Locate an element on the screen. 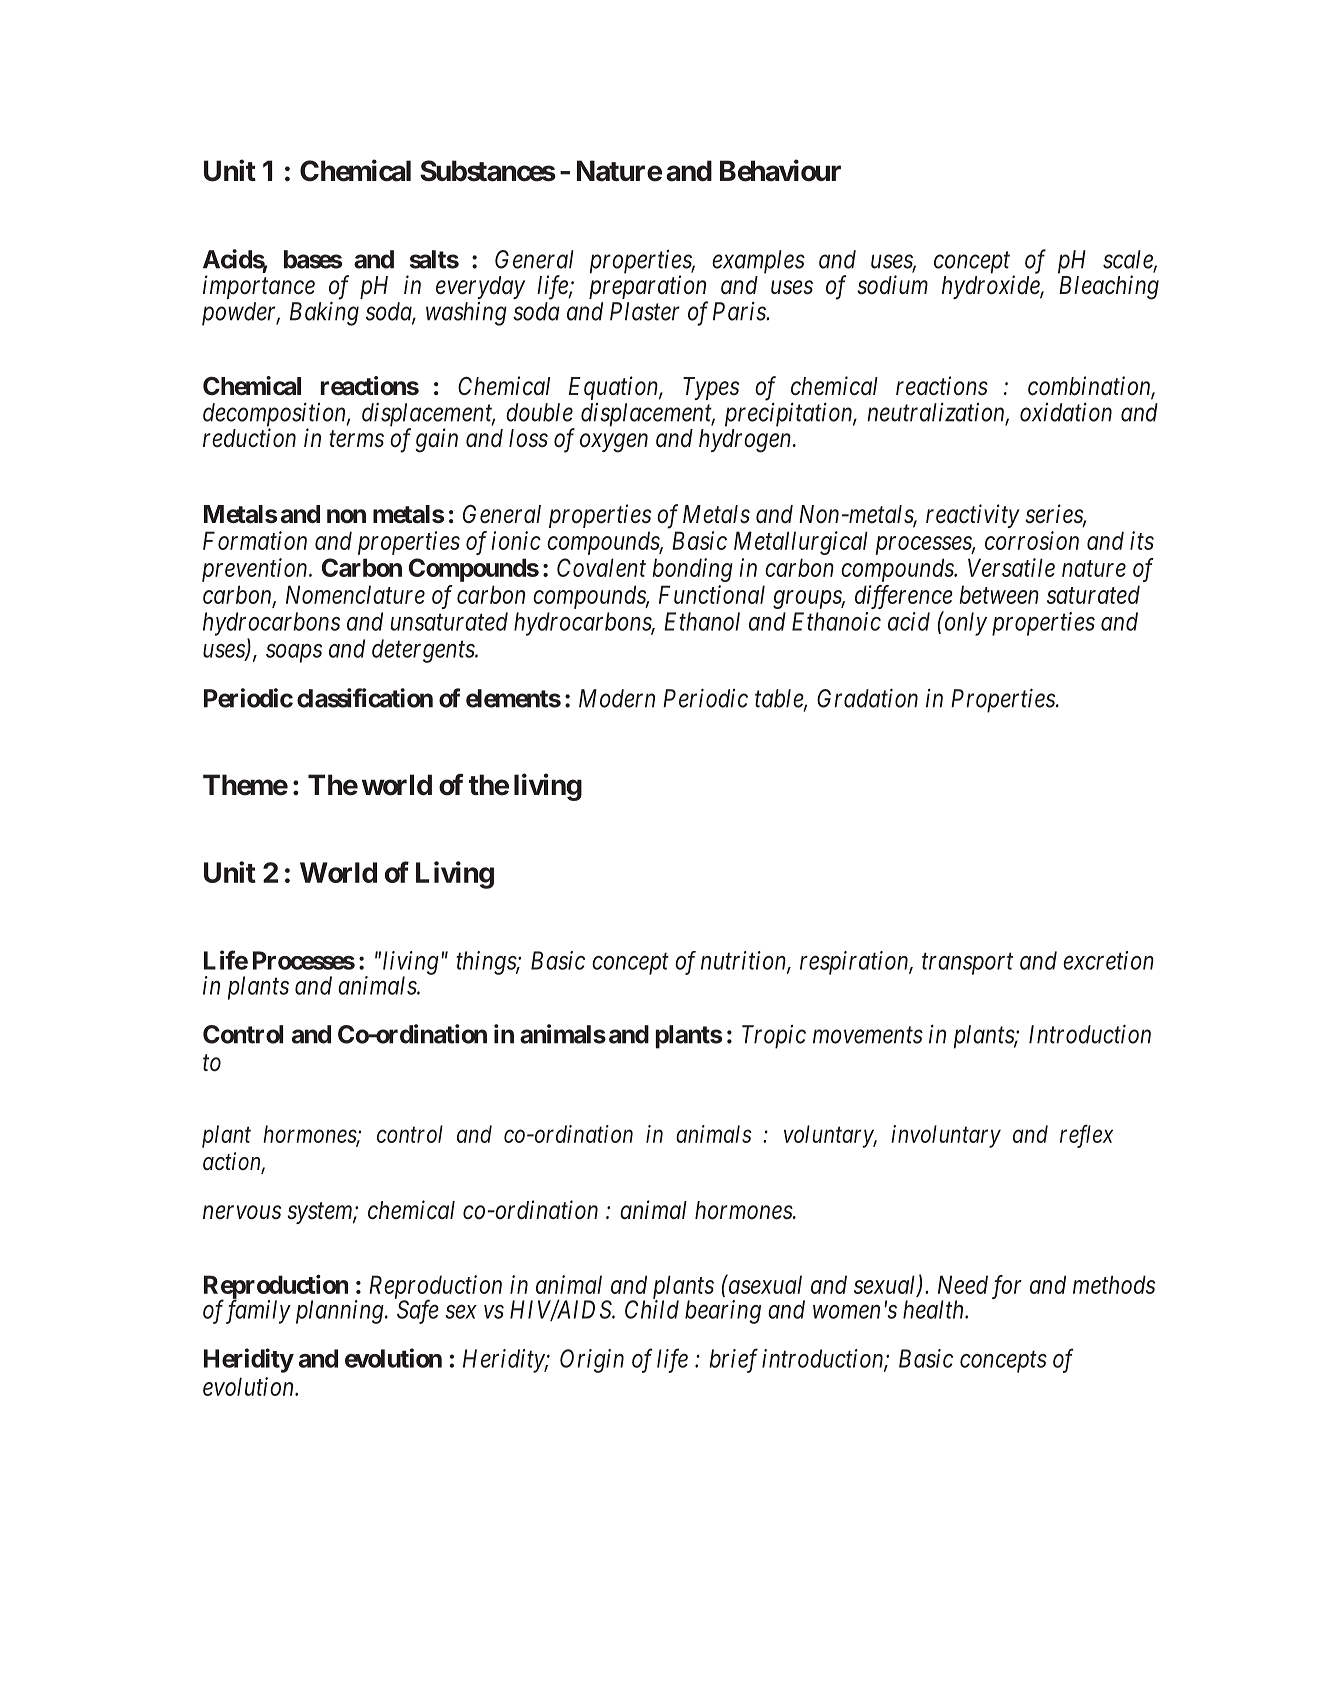  transport is located at coordinates (967, 964).
